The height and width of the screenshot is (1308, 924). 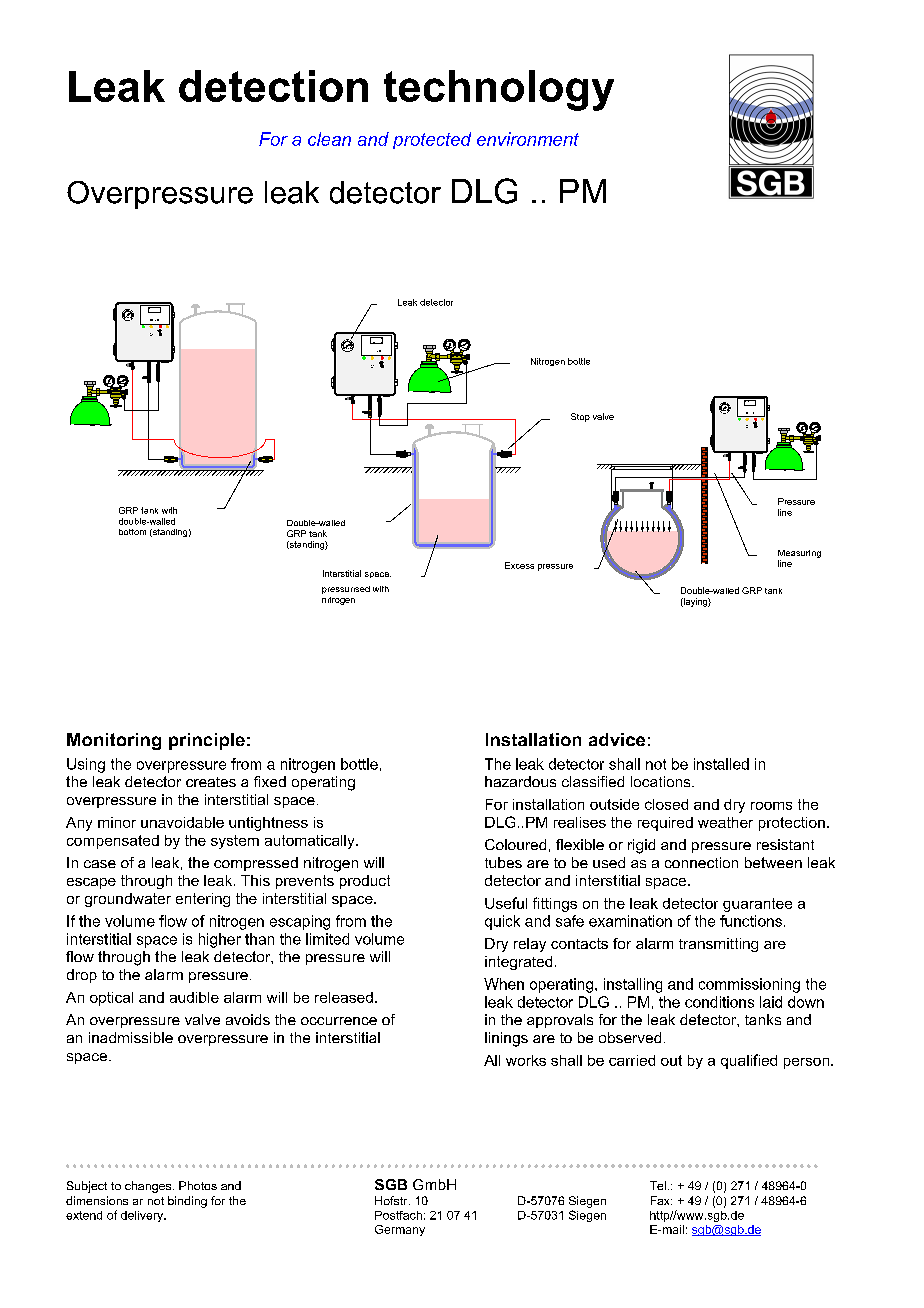 I want to click on tubes, so click(x=503, y=862).
